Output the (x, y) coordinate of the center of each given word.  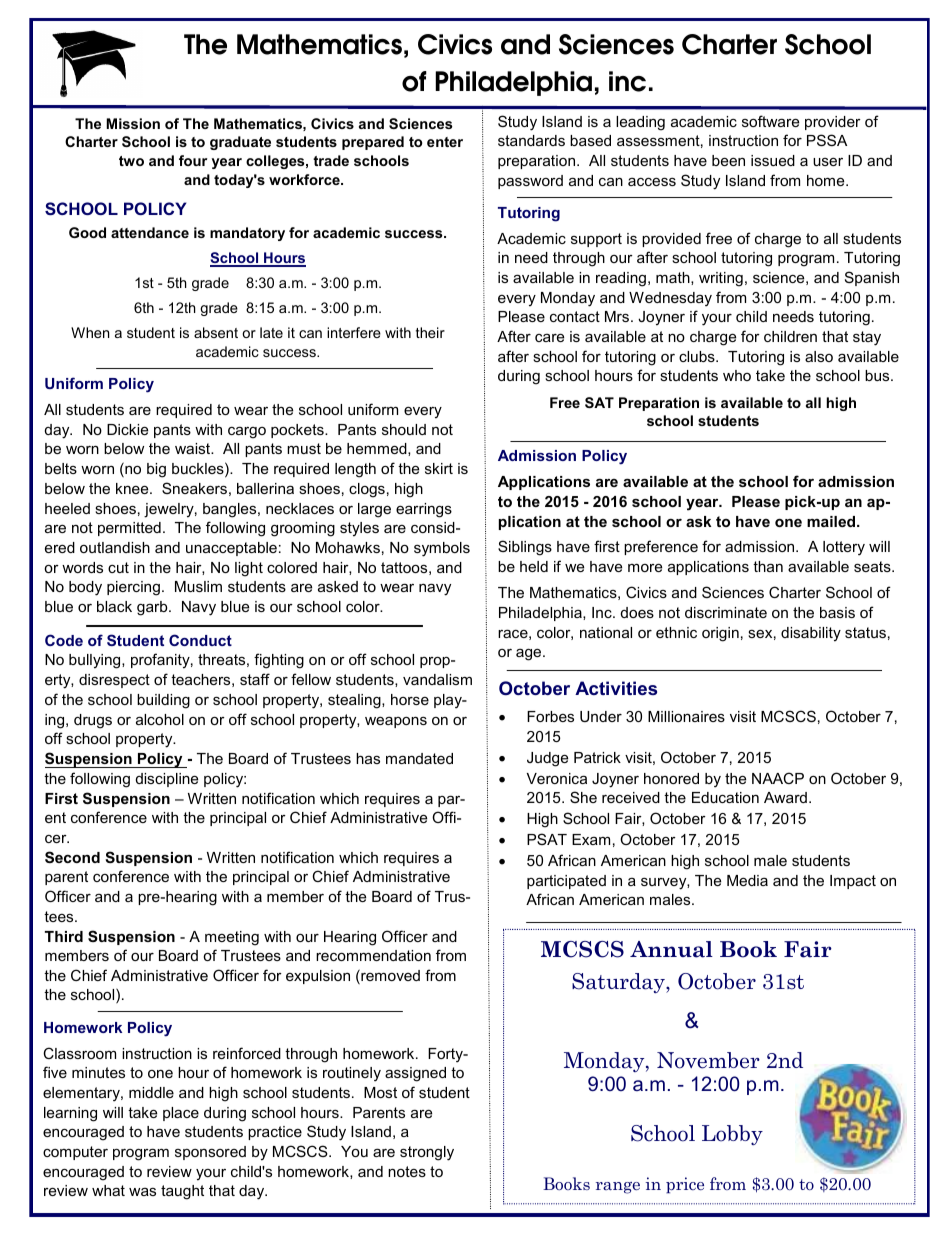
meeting (232, 938)
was (142, 1192)
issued (773, 160)
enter (445, 142)
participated (566, 882)
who (737, 375)
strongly (427, 1153)
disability (811, 634)
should (404, 429)
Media (747, 880)
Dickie (127, 429)
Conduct (200, 640)
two (131, 161)
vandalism (437, 679)
